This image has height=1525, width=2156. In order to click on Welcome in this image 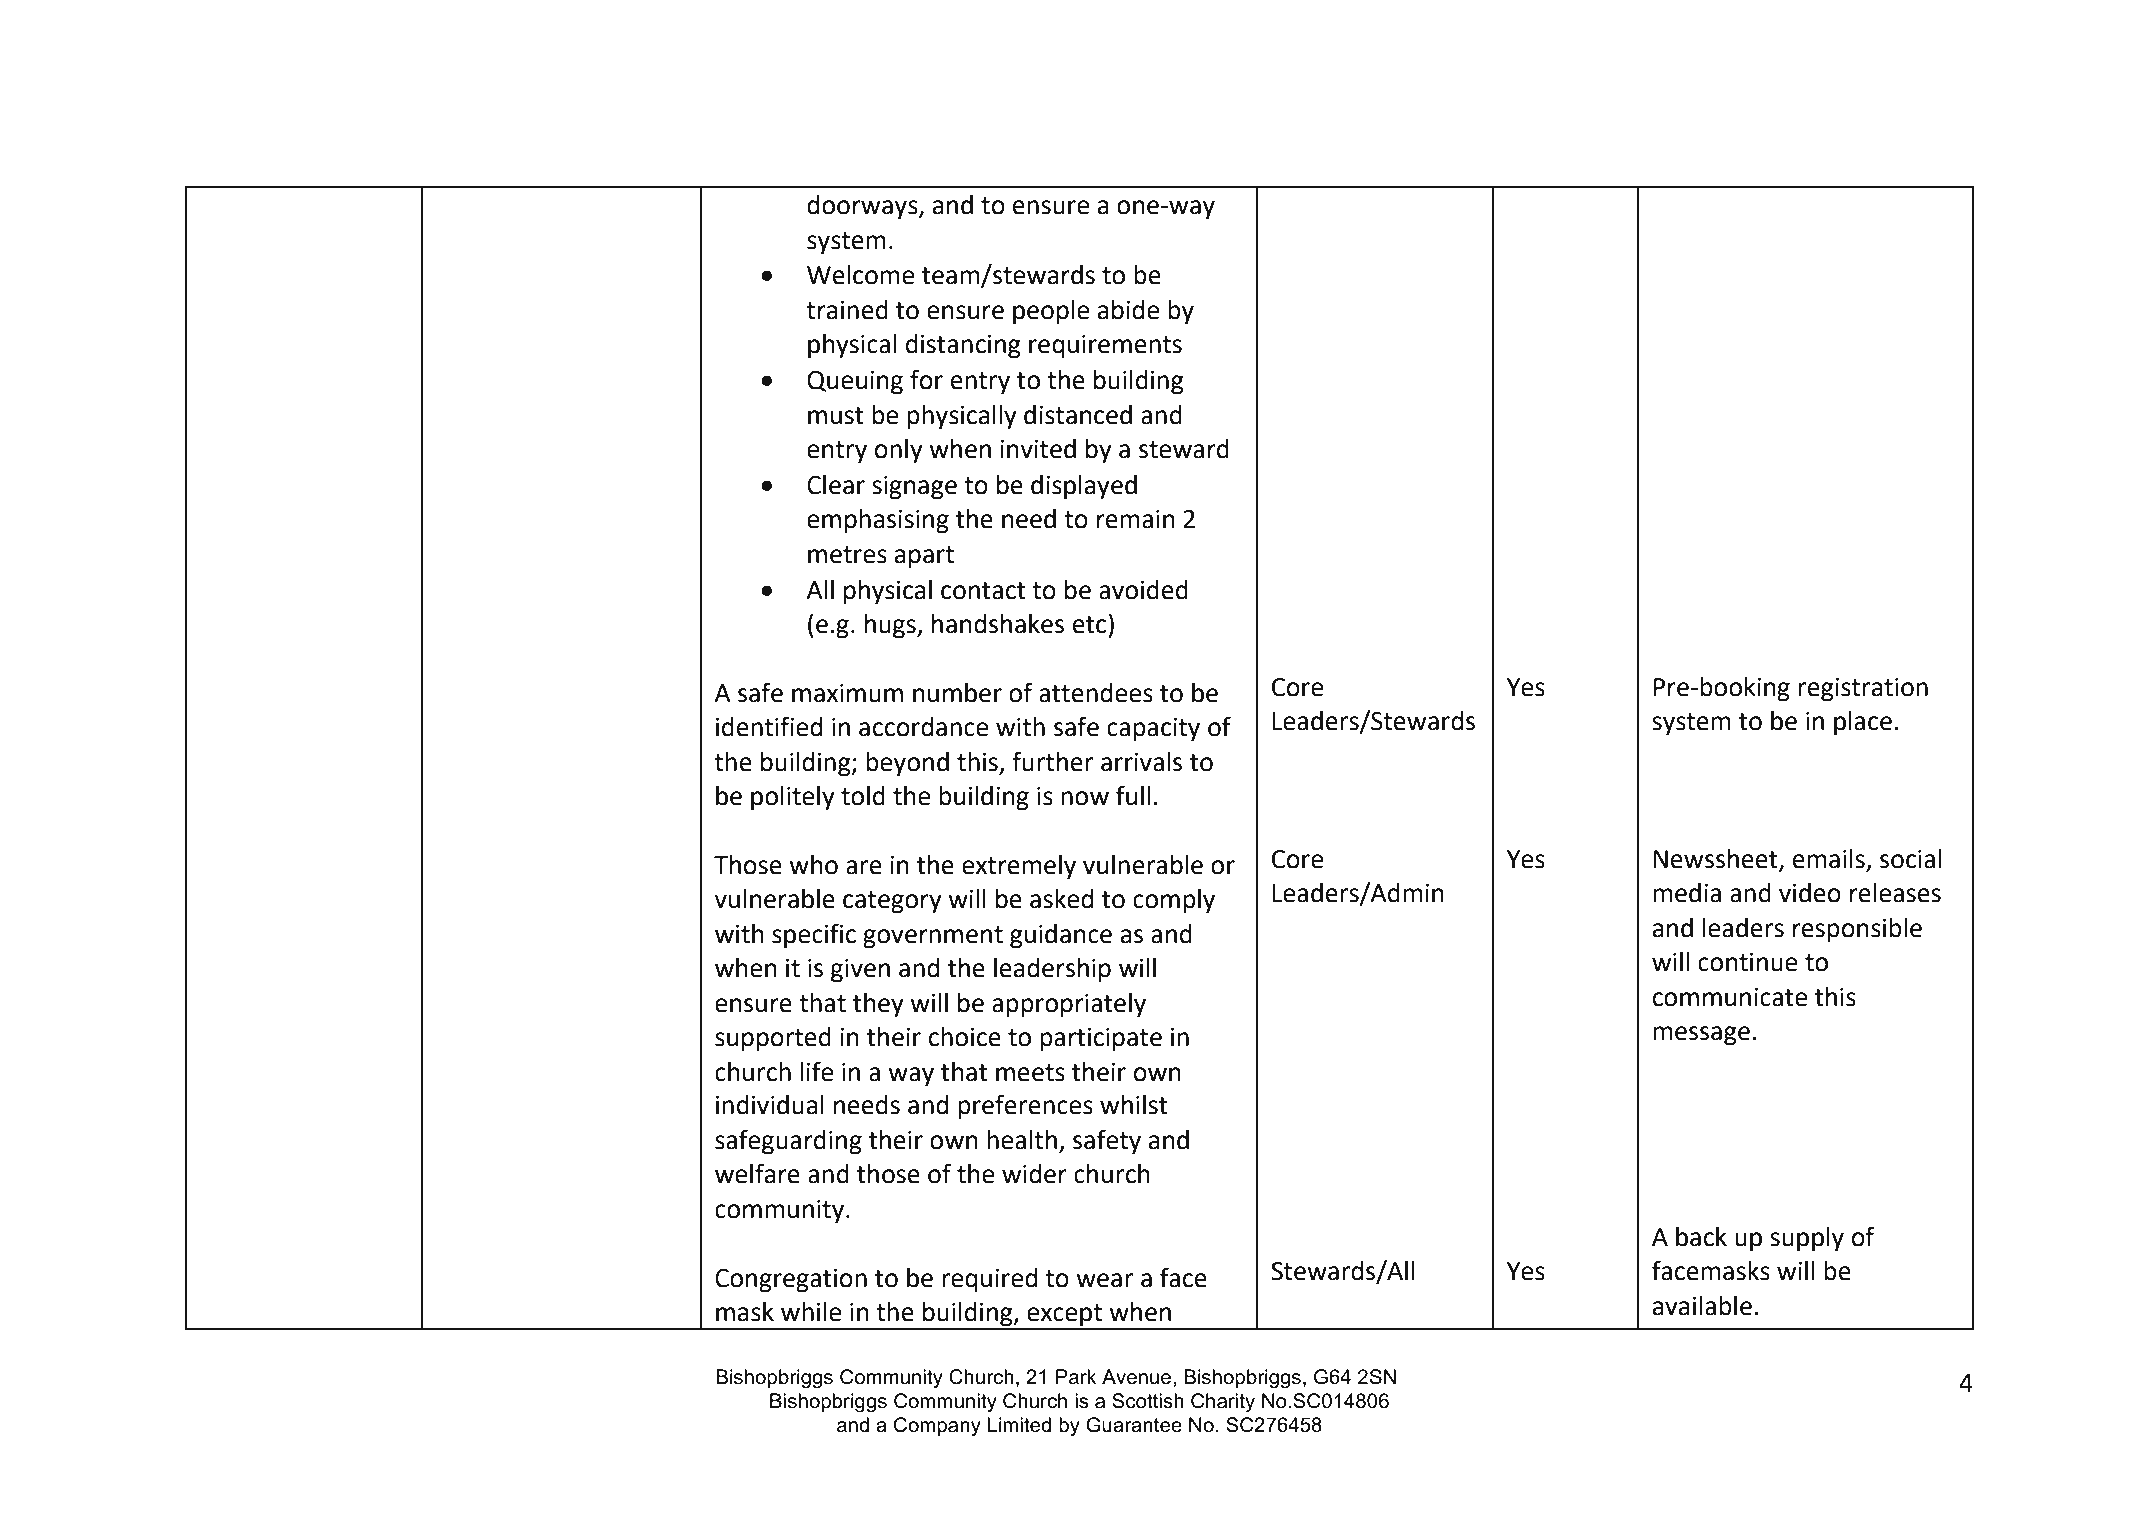, I will do `click(860, 275)`.
